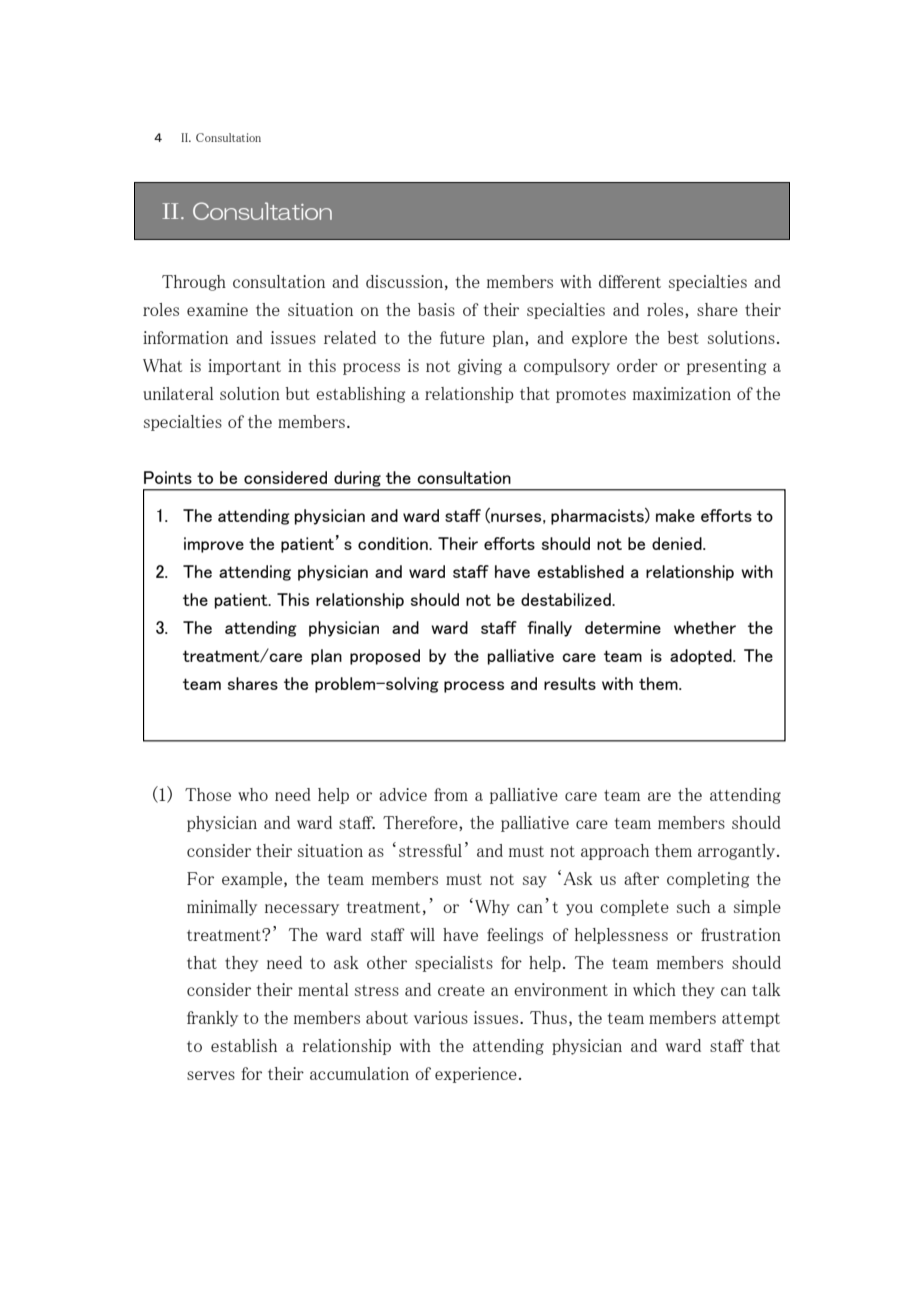  What do you see at coordinates (222, 908) in the screenshot?
I see `minimally` at bounding box center [222, 908].
